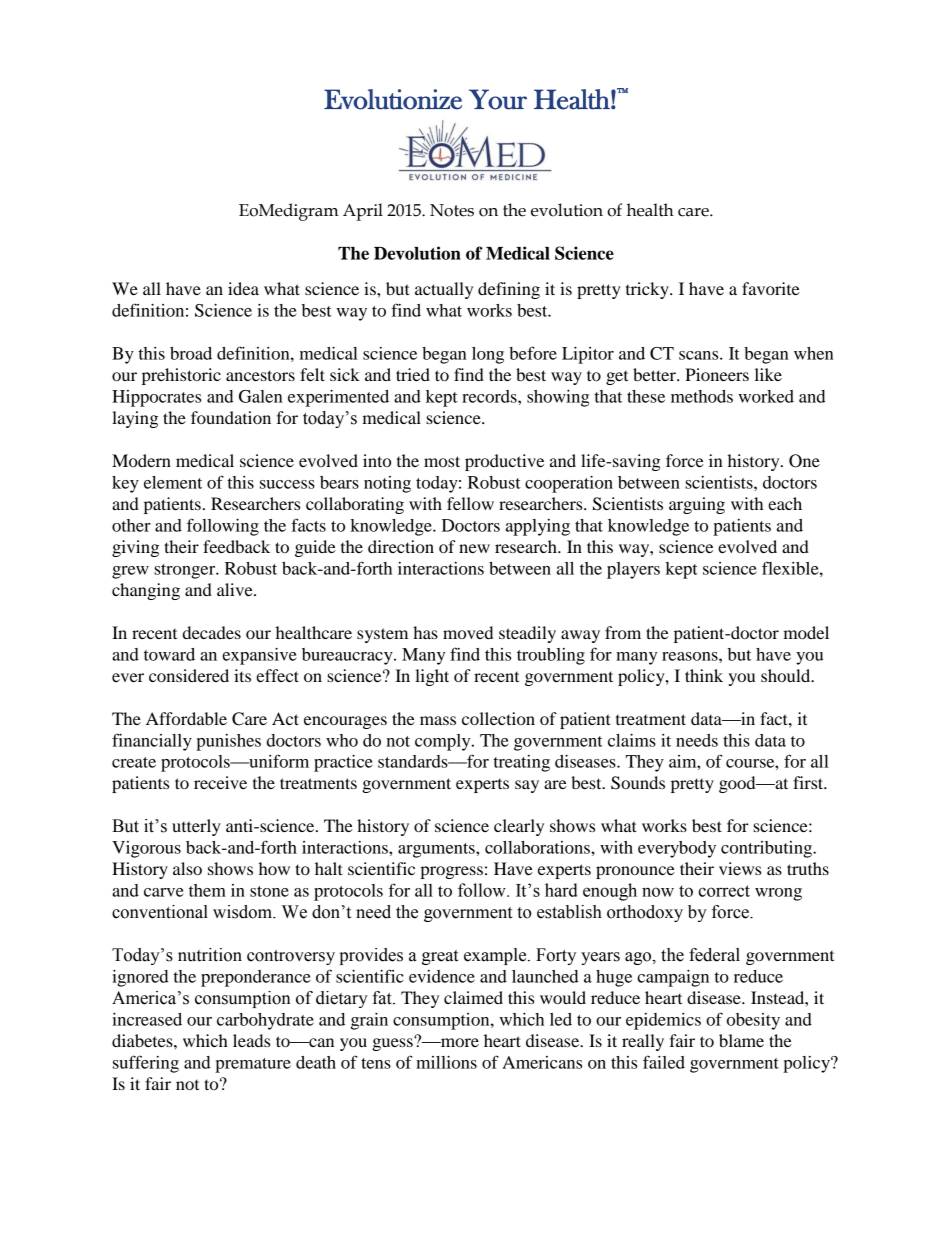  Describe the element at coordinates (442, 461) in the page. I see `most` at that location.
